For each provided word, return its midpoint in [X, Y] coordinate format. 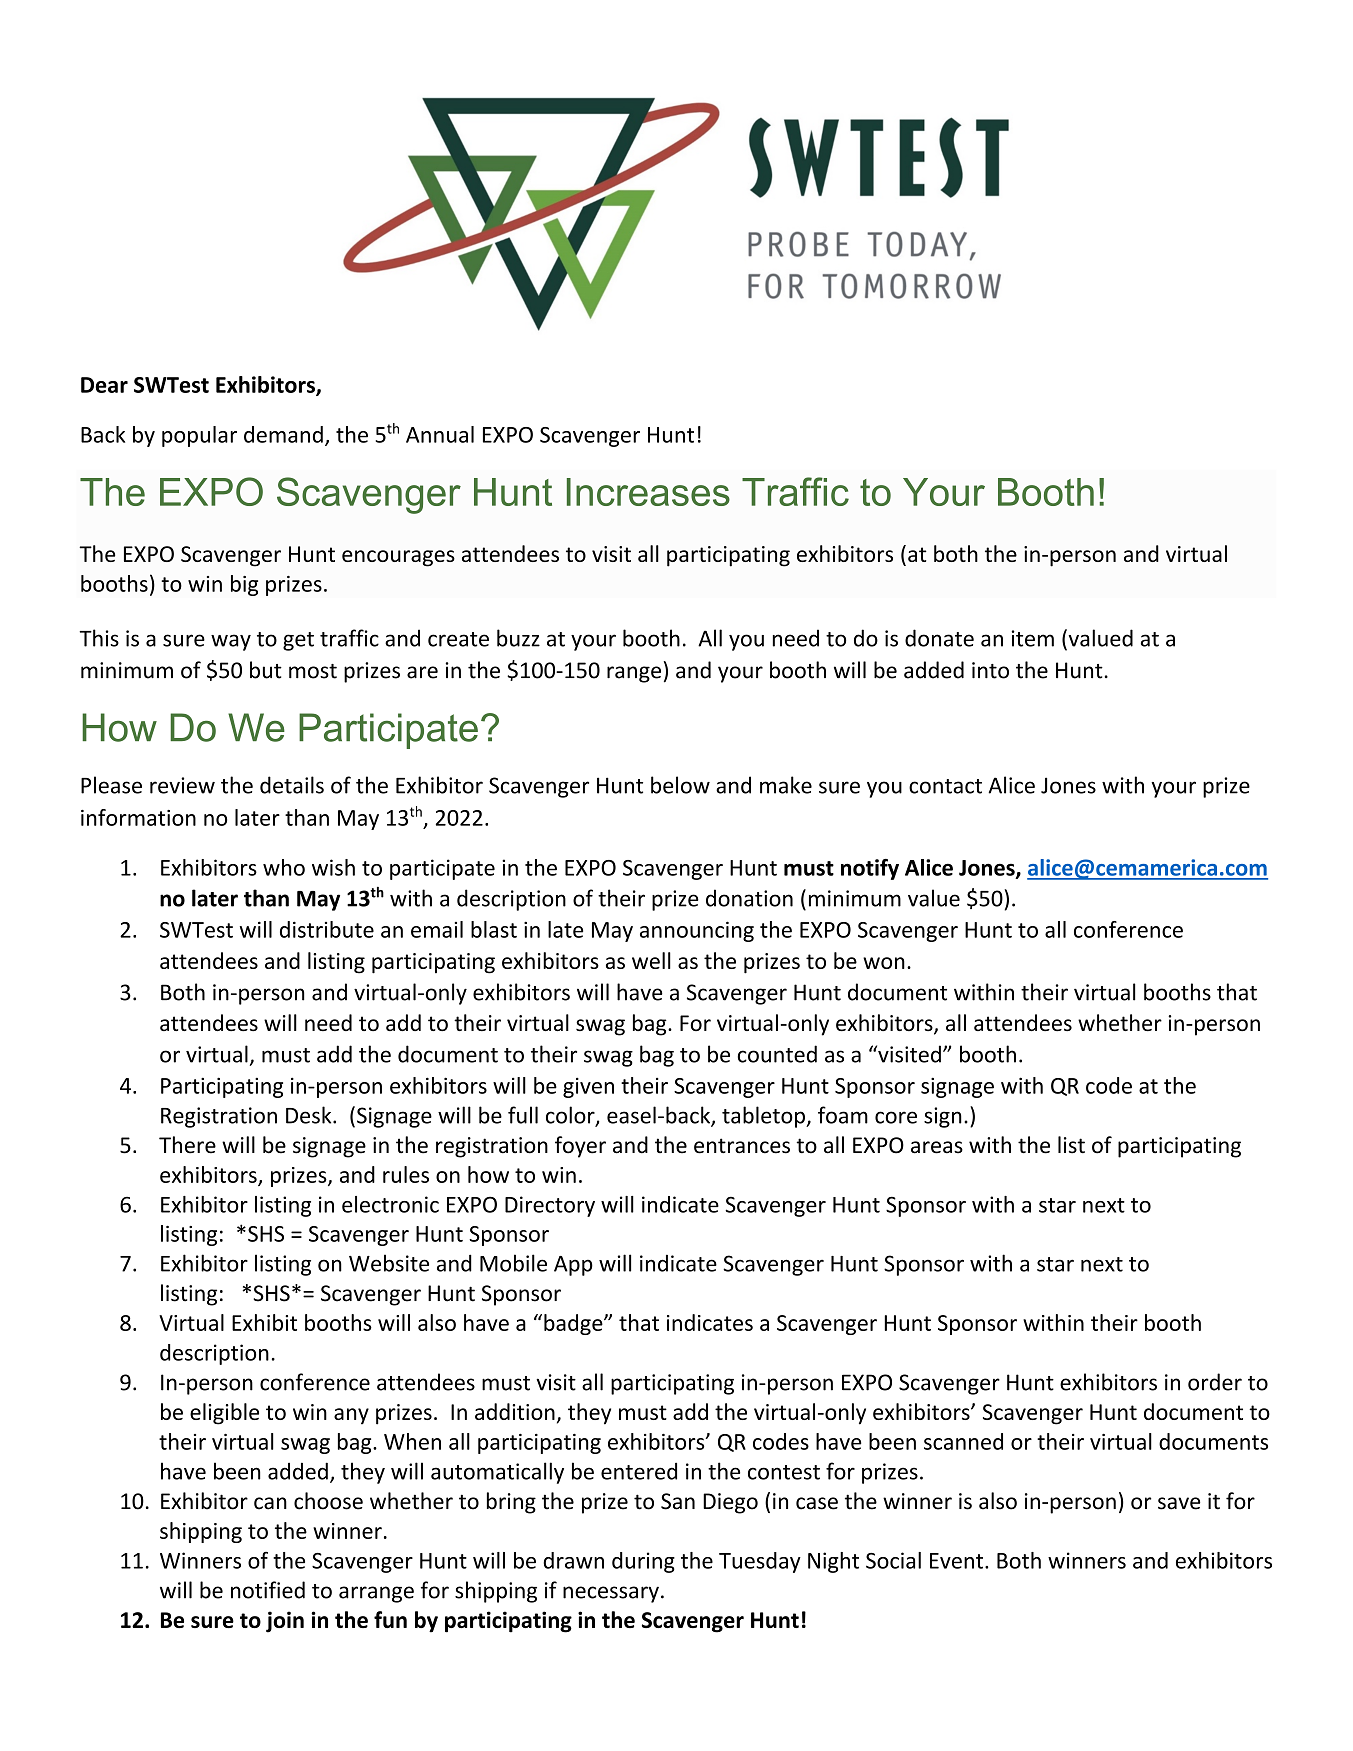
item [1033, 638]
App [573, 1266]
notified [268, 1590]
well [651, 960]
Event [958, 1561]
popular [199, 436]
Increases [648, 492]
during [643, 1562]
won [884, 963]
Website [389, 1263]
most [313, 671]
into [990, 670]
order [1215, 1382]
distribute [327, 929]
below [680, 785]
